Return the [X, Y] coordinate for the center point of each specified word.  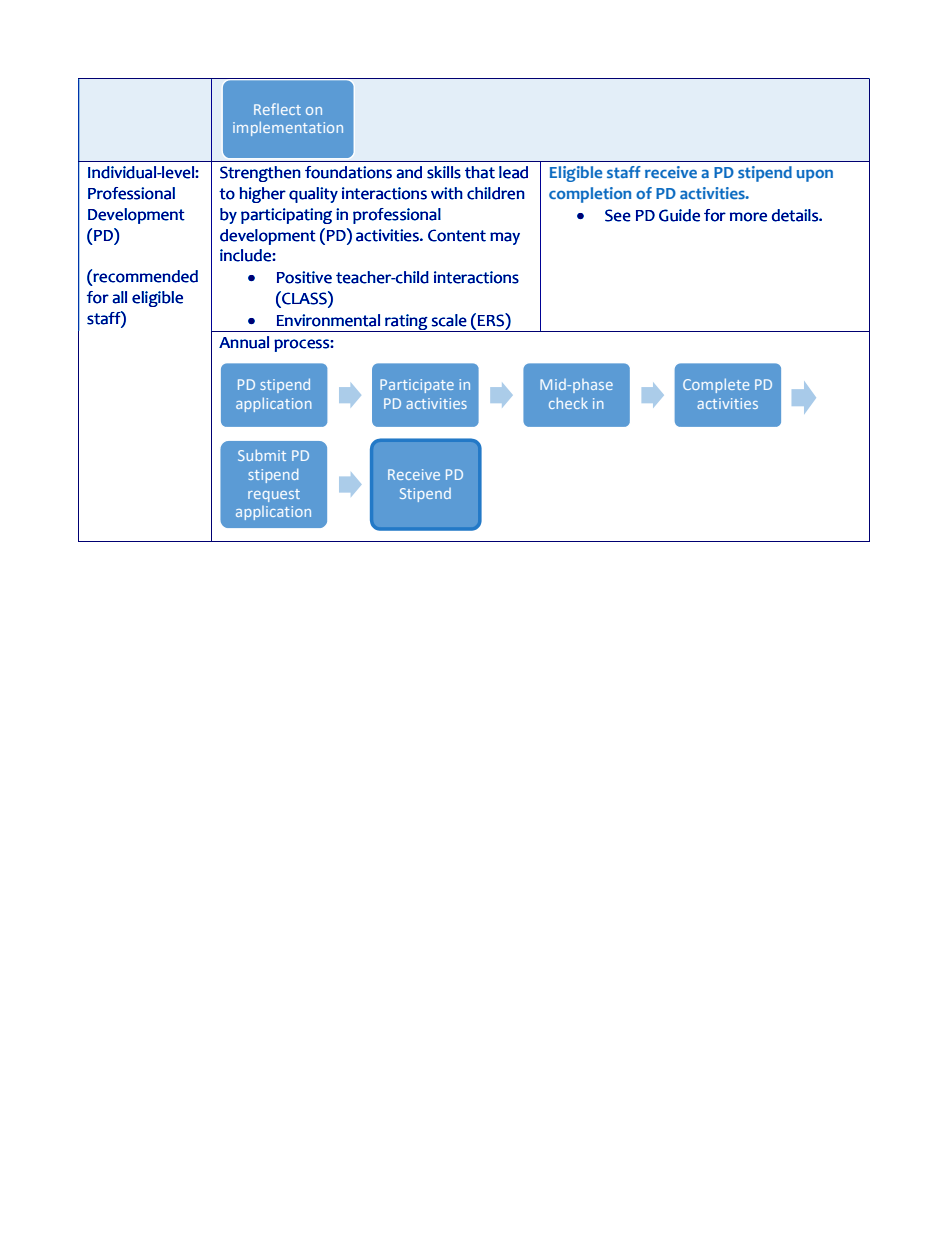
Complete [716, 386]
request [274, 495]
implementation [288, 129]
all [119, 297]
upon [815, 176]
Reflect [277, 109]
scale [449, 320]
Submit [262, 455]
